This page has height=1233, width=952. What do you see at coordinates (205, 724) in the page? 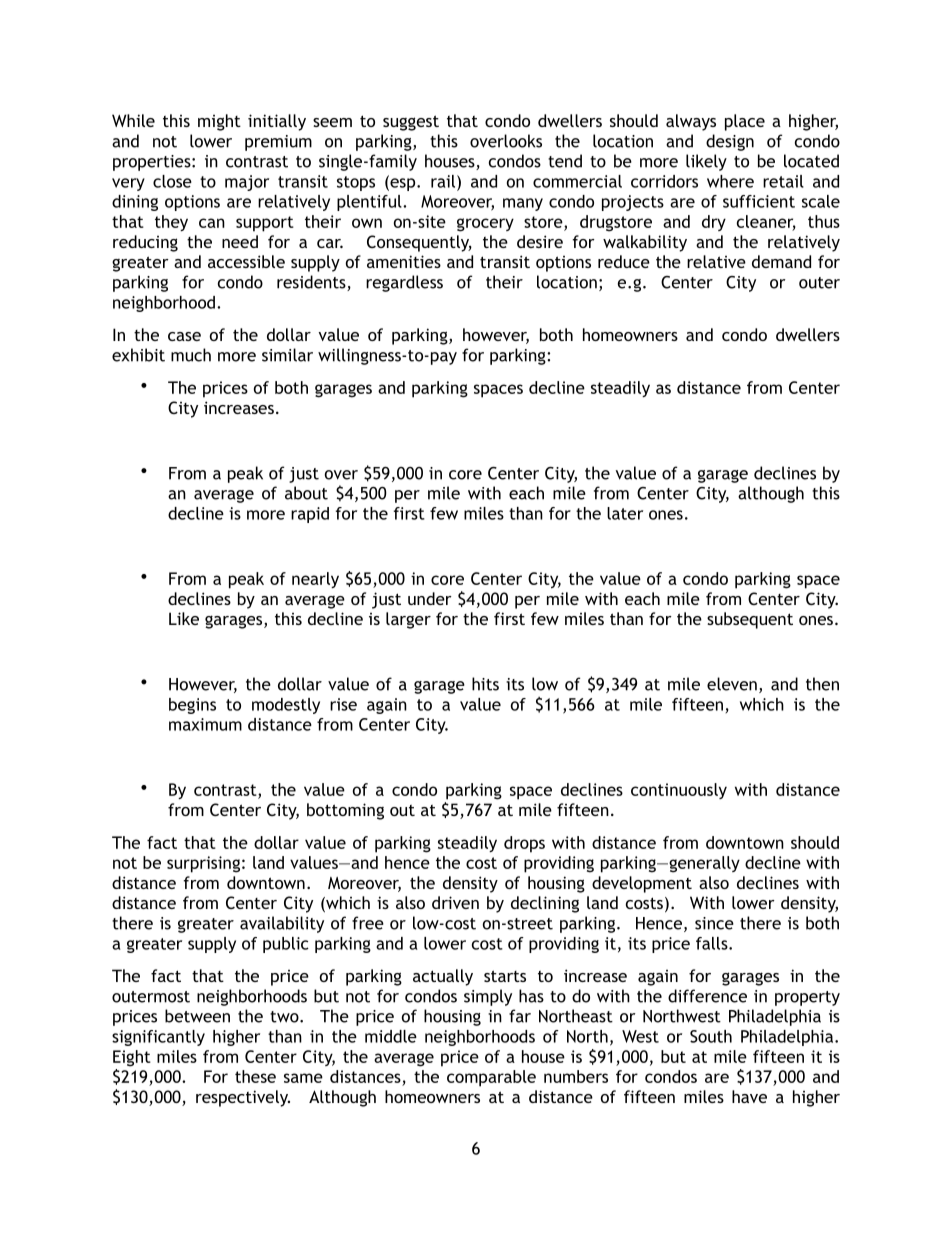
I see `maximum` at bounding box center [205, 724].
